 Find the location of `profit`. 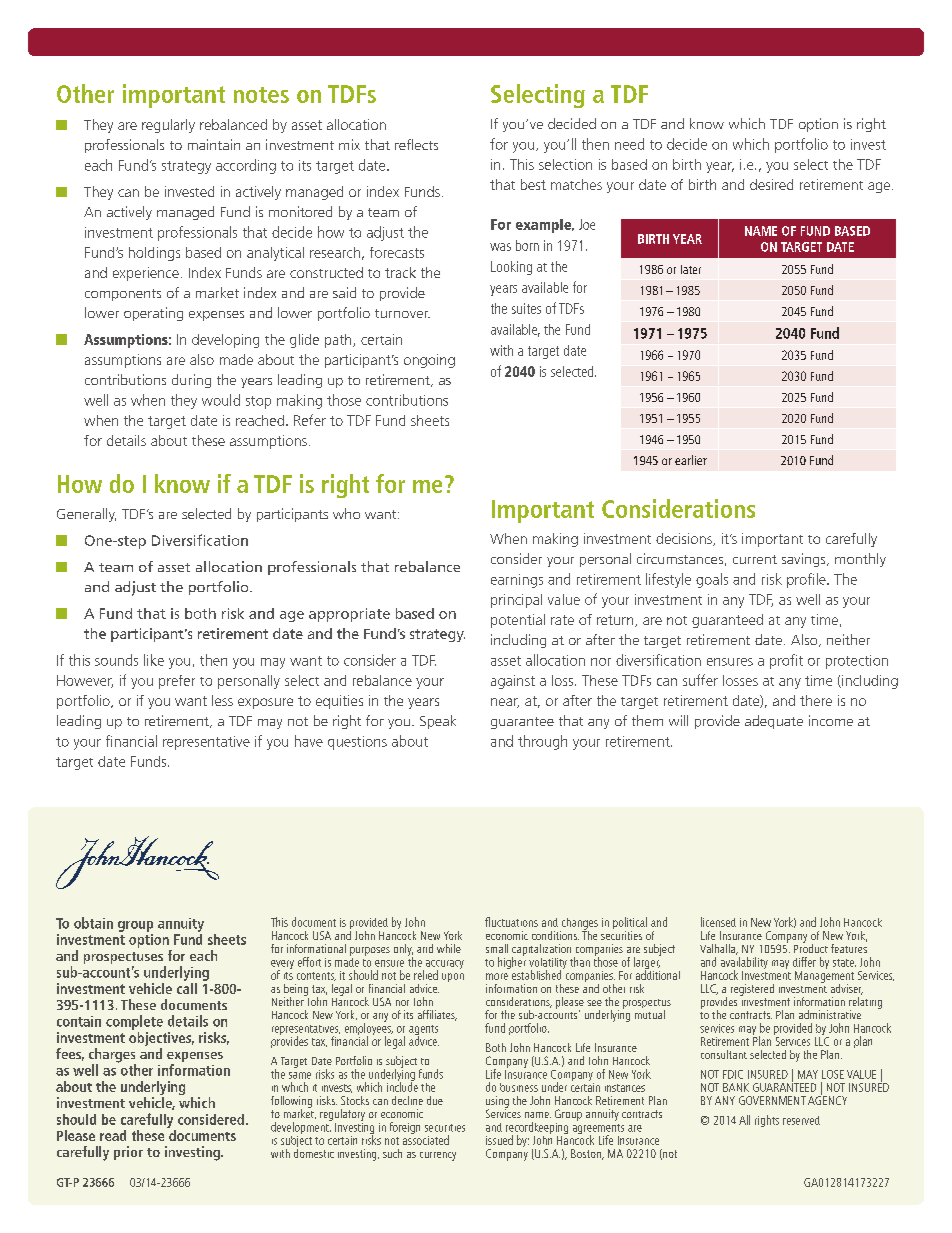

profit is located at coordinates (786, 661).
